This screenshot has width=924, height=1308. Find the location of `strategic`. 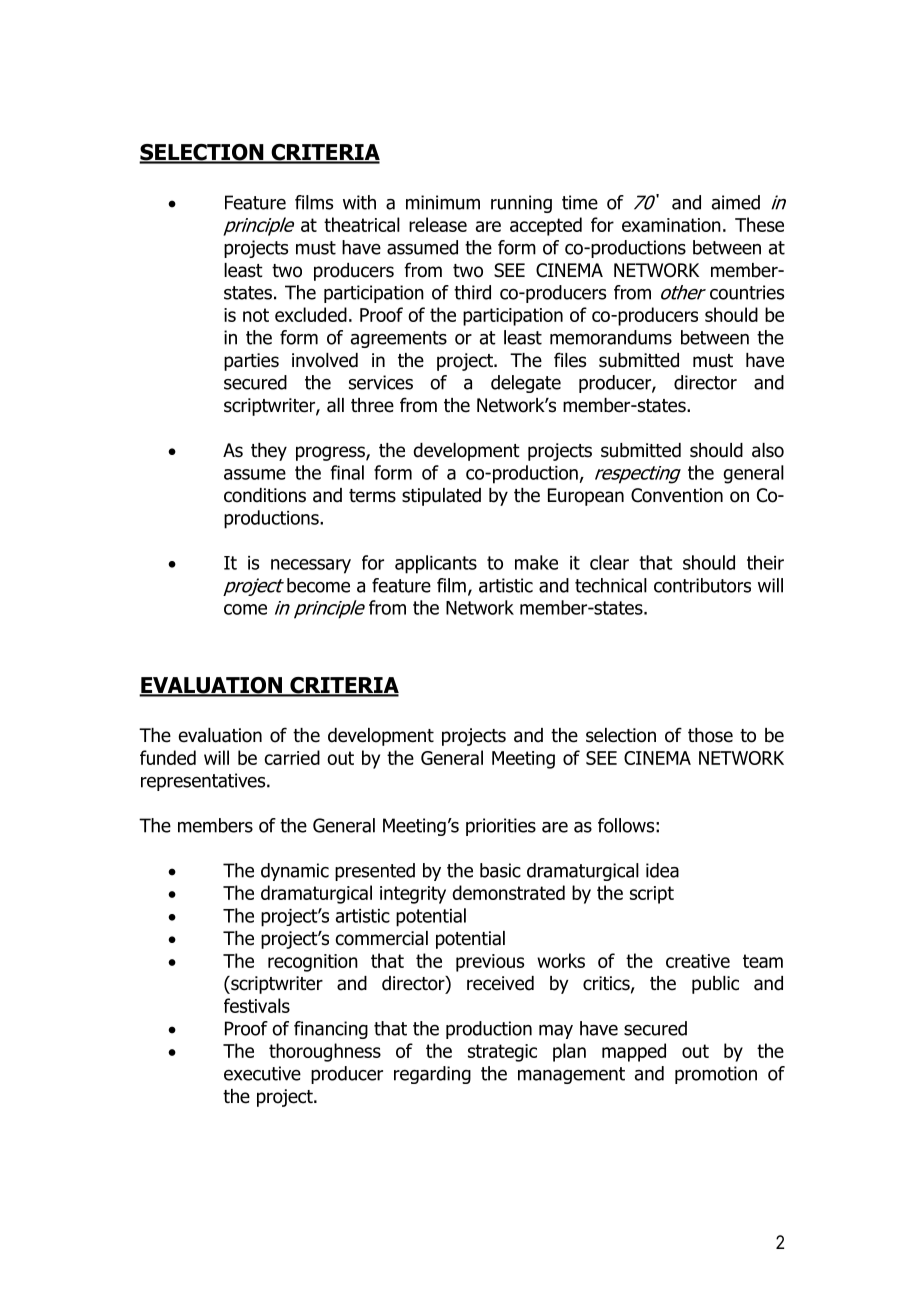

strategic is located at coordinates (502, 1053).
